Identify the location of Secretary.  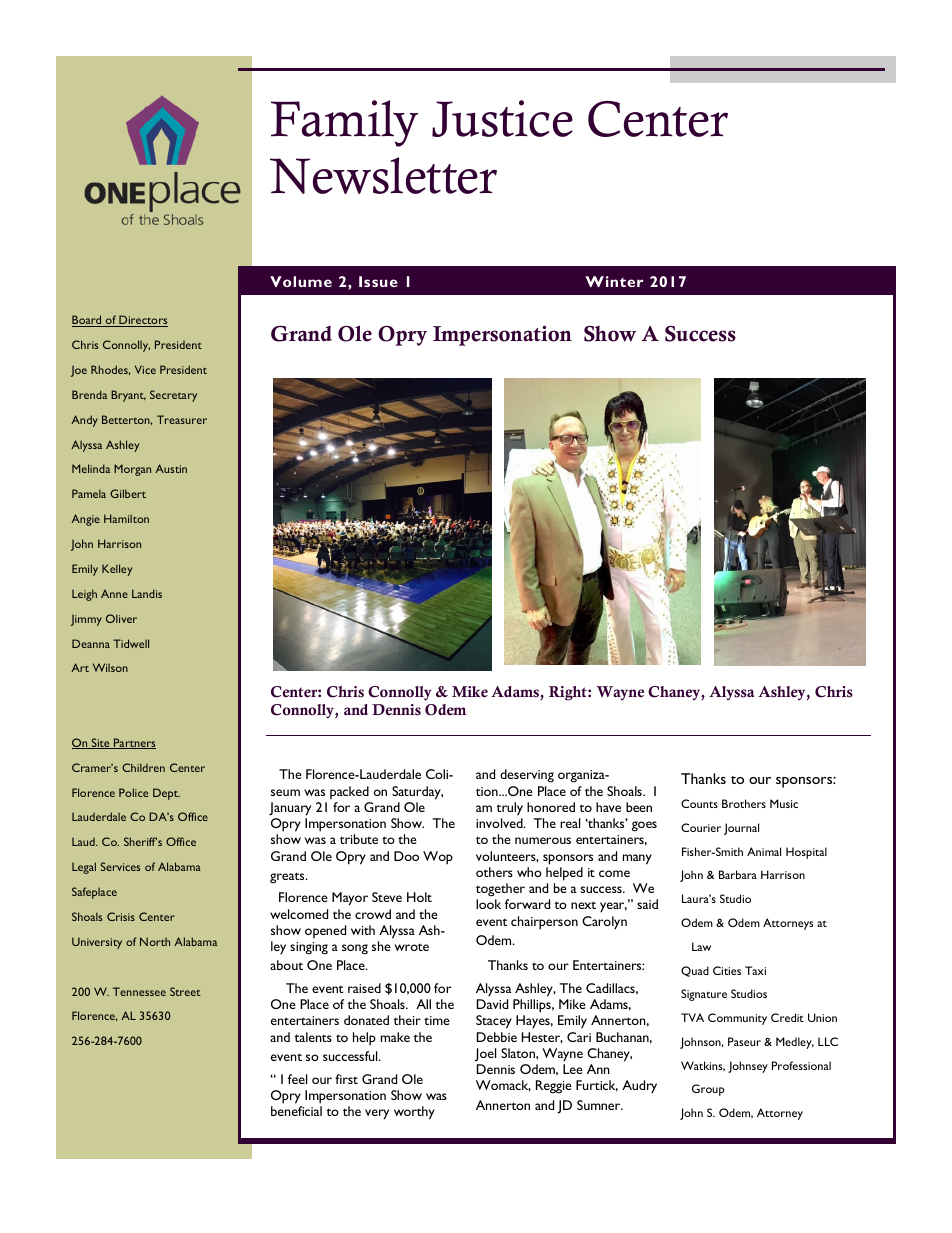
(173, 396).
